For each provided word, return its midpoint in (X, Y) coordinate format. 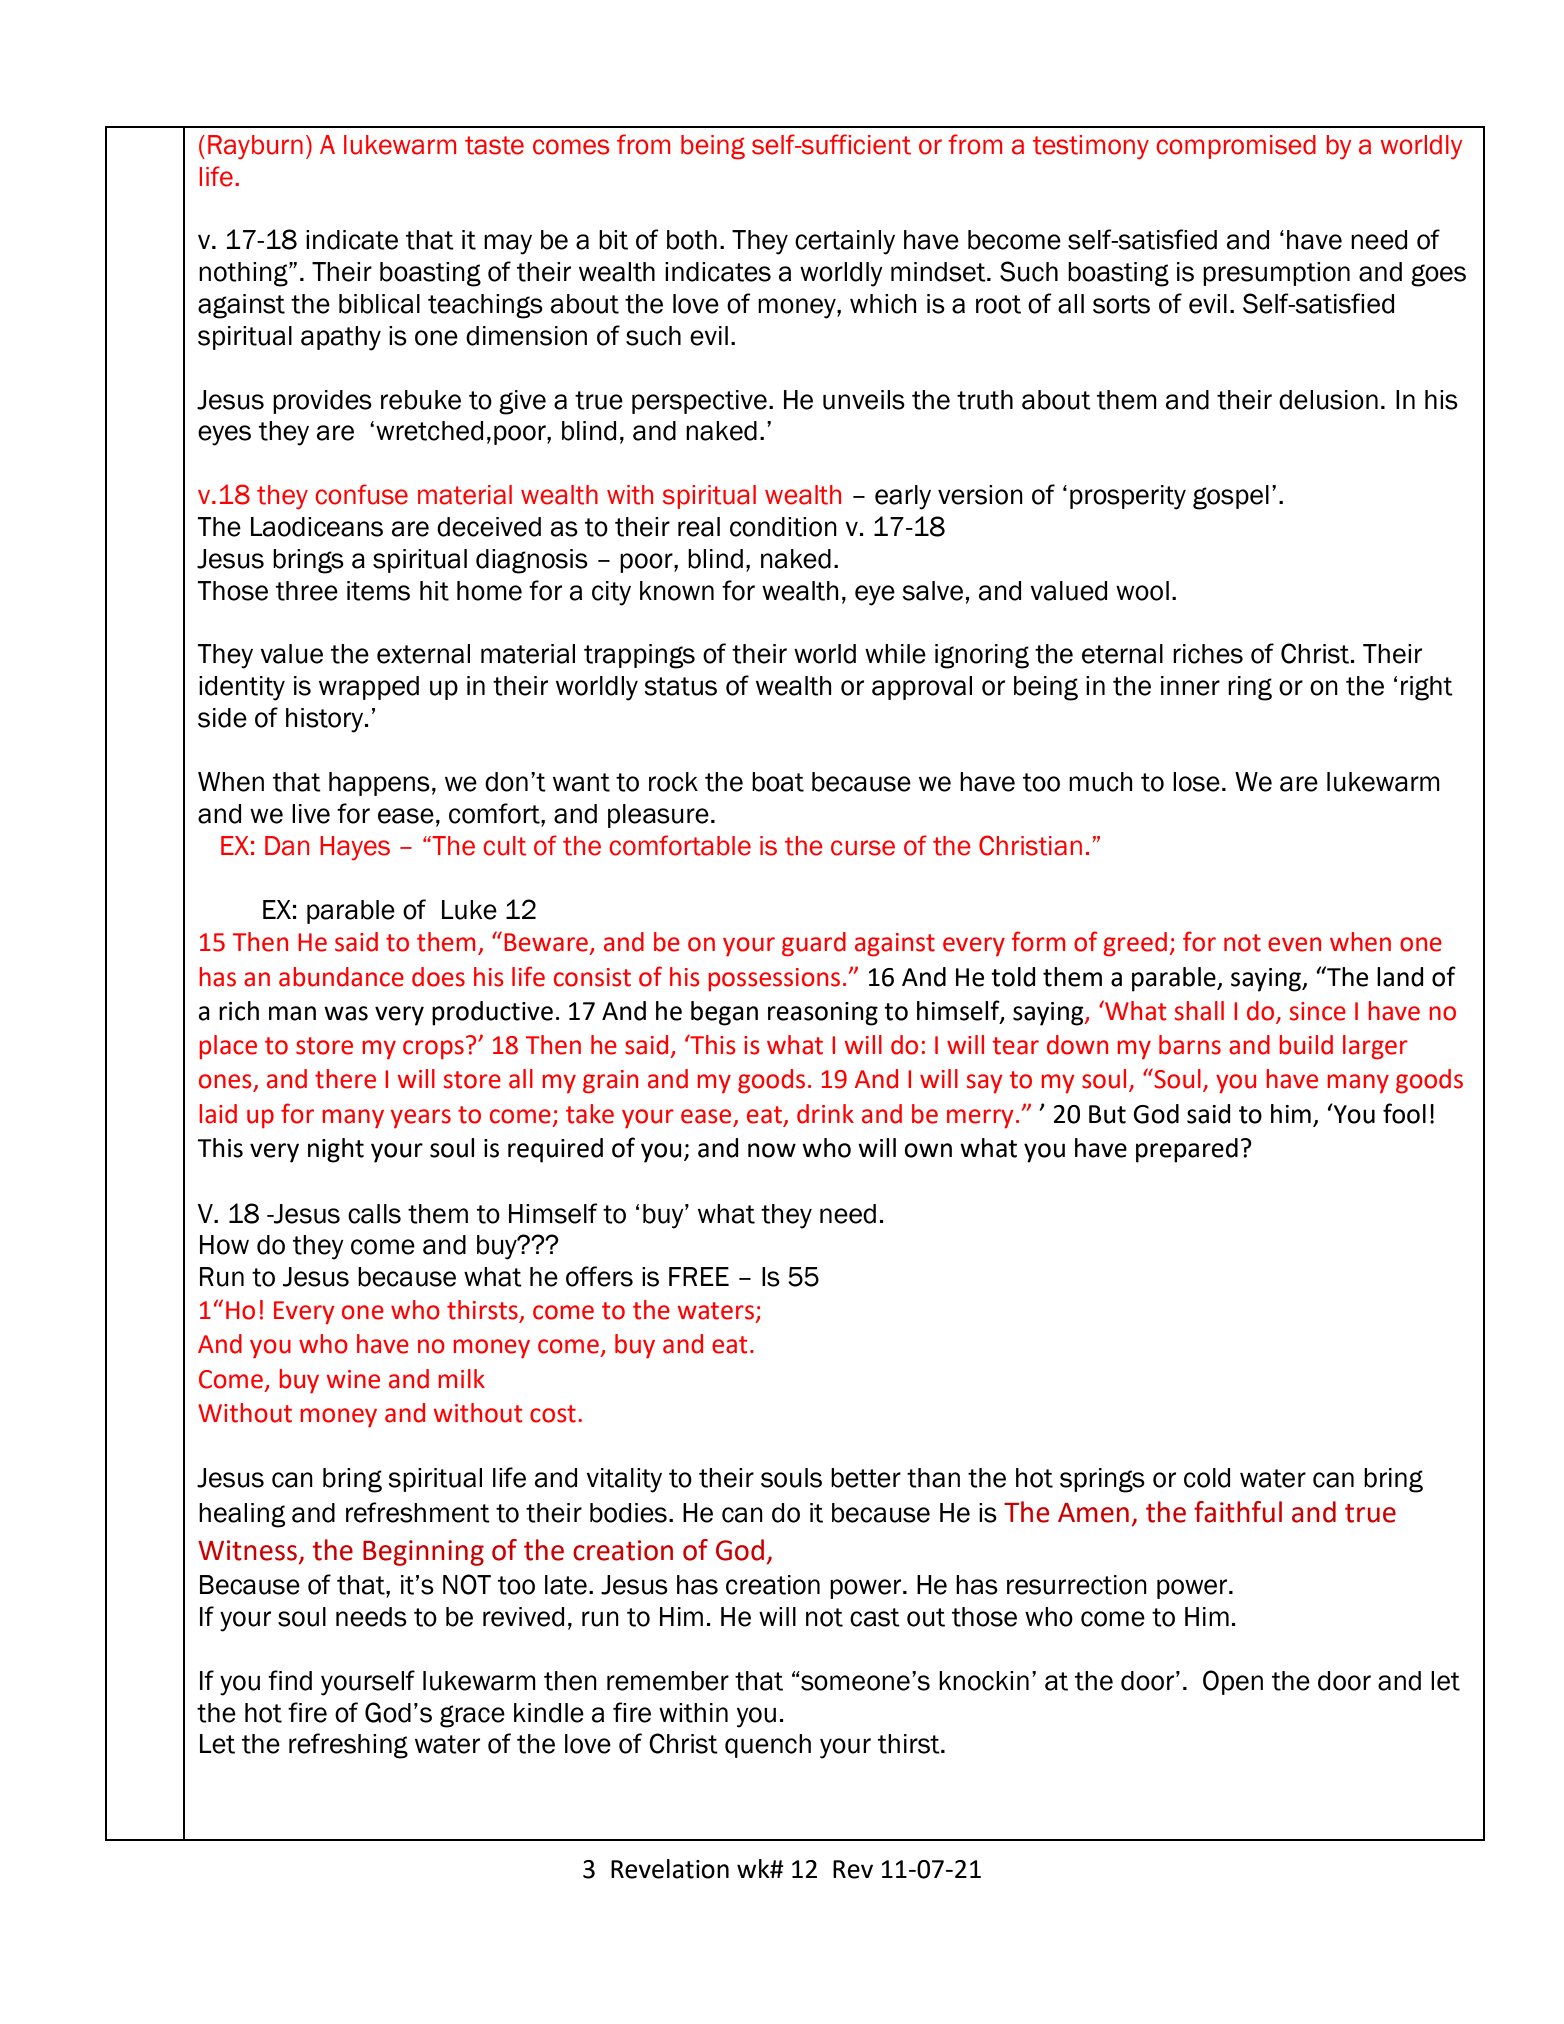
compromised (1236, 147)
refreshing (348, 1746)
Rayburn (255, 147)
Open (1233, 1682)
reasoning (823, 1014)
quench (768, 1746)
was (346, 1013)
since (1317, 1011)
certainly (845, 242)
